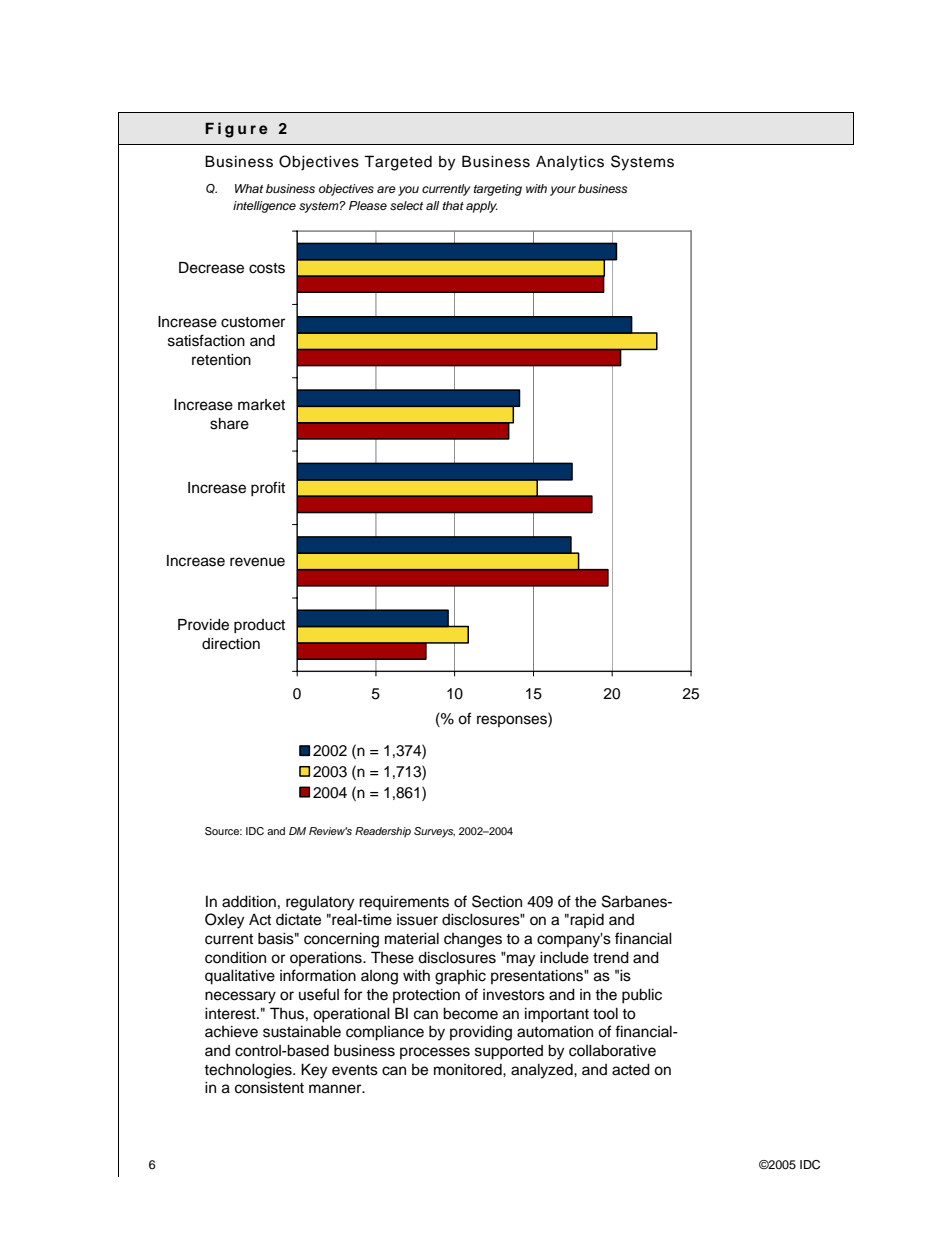 The width and height of the screenshot is (952, 1233). I want to click on processes, so click(435, 1053).
